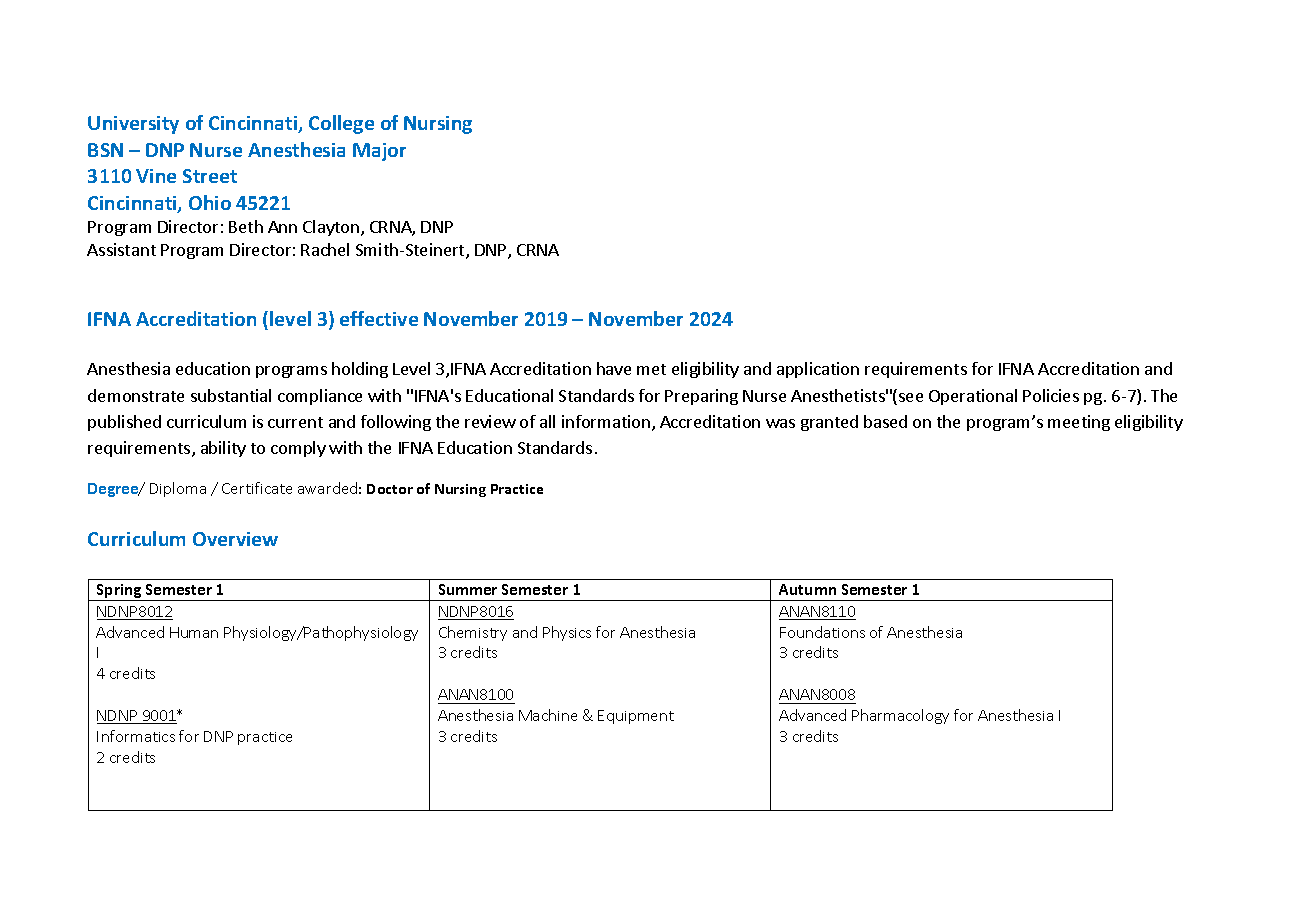 The height and width of the screenshot is (924, 1308). What do you see at coordinates (136, 736) in the screenshot?
I see `Informatics` at bounding box center [136, 736].
